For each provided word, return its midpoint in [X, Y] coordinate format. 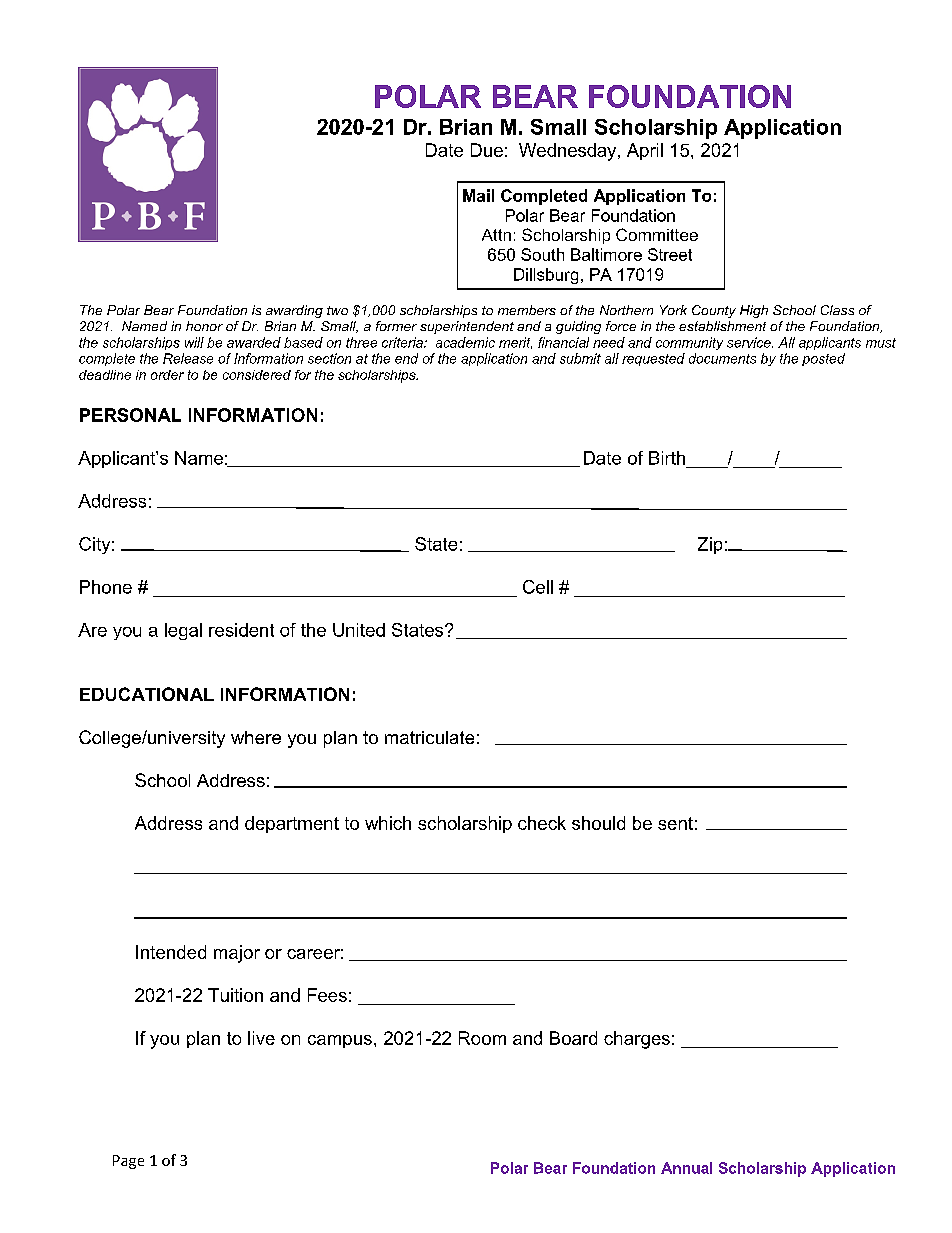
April [645, 151]
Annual [686, 1168]
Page [128, 1162]
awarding [294, 311]
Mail [478, 195]
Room [482, 1038]
